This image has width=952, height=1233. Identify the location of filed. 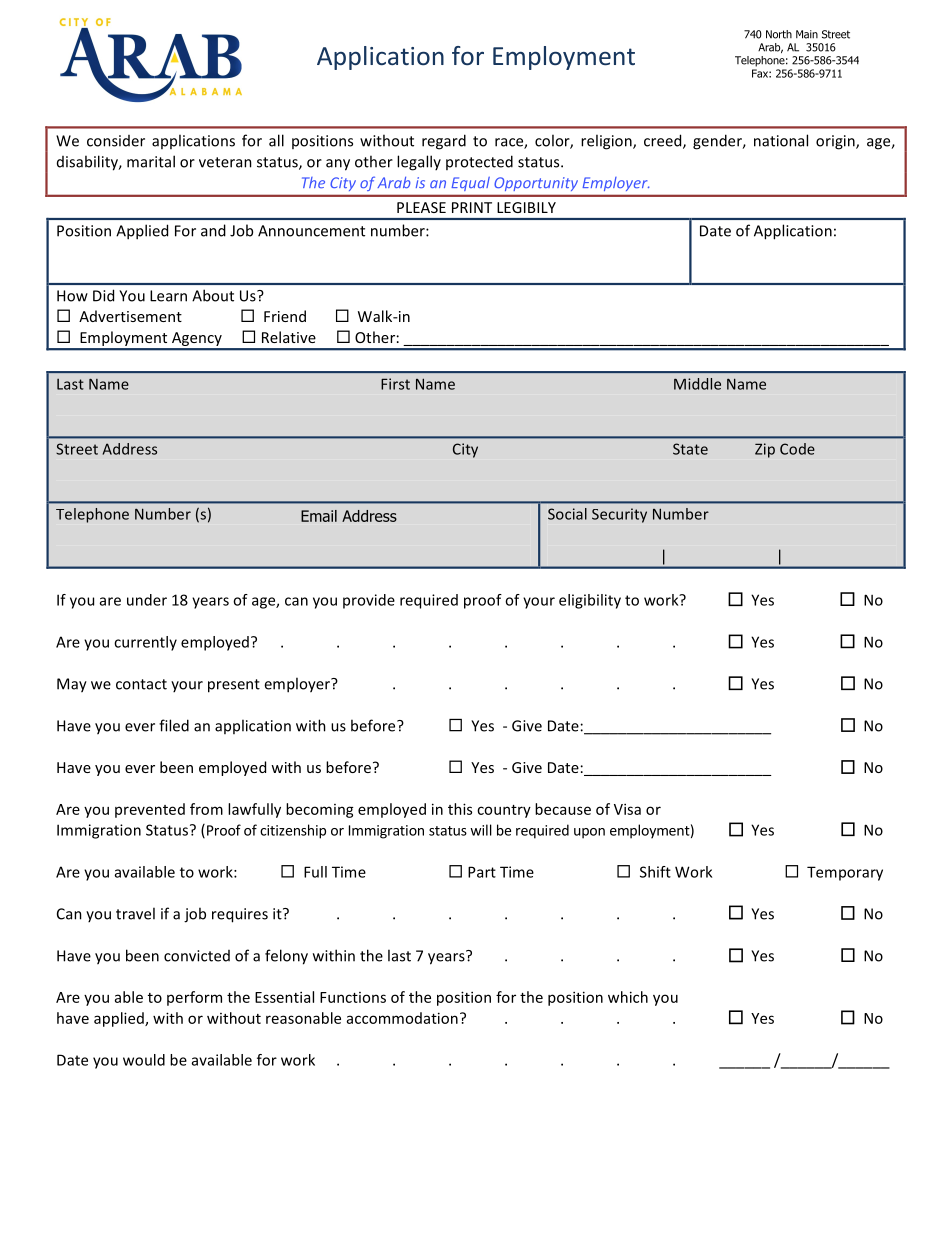
(174, 725).
